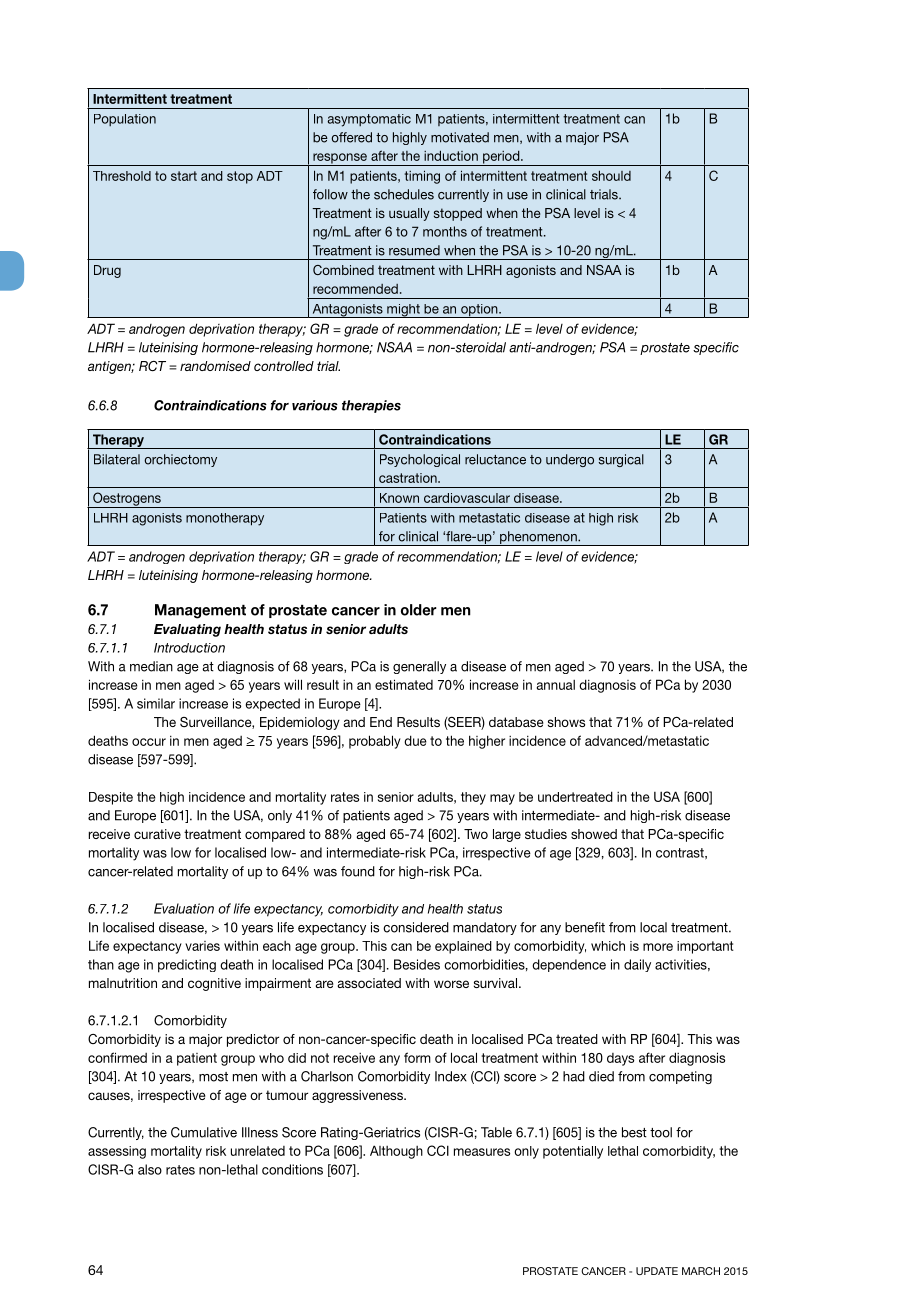 The width and height of the image is (924, 1308). Describe the element at coordinates (127, 500) in the image. I see `Oestrogens` at that location.
